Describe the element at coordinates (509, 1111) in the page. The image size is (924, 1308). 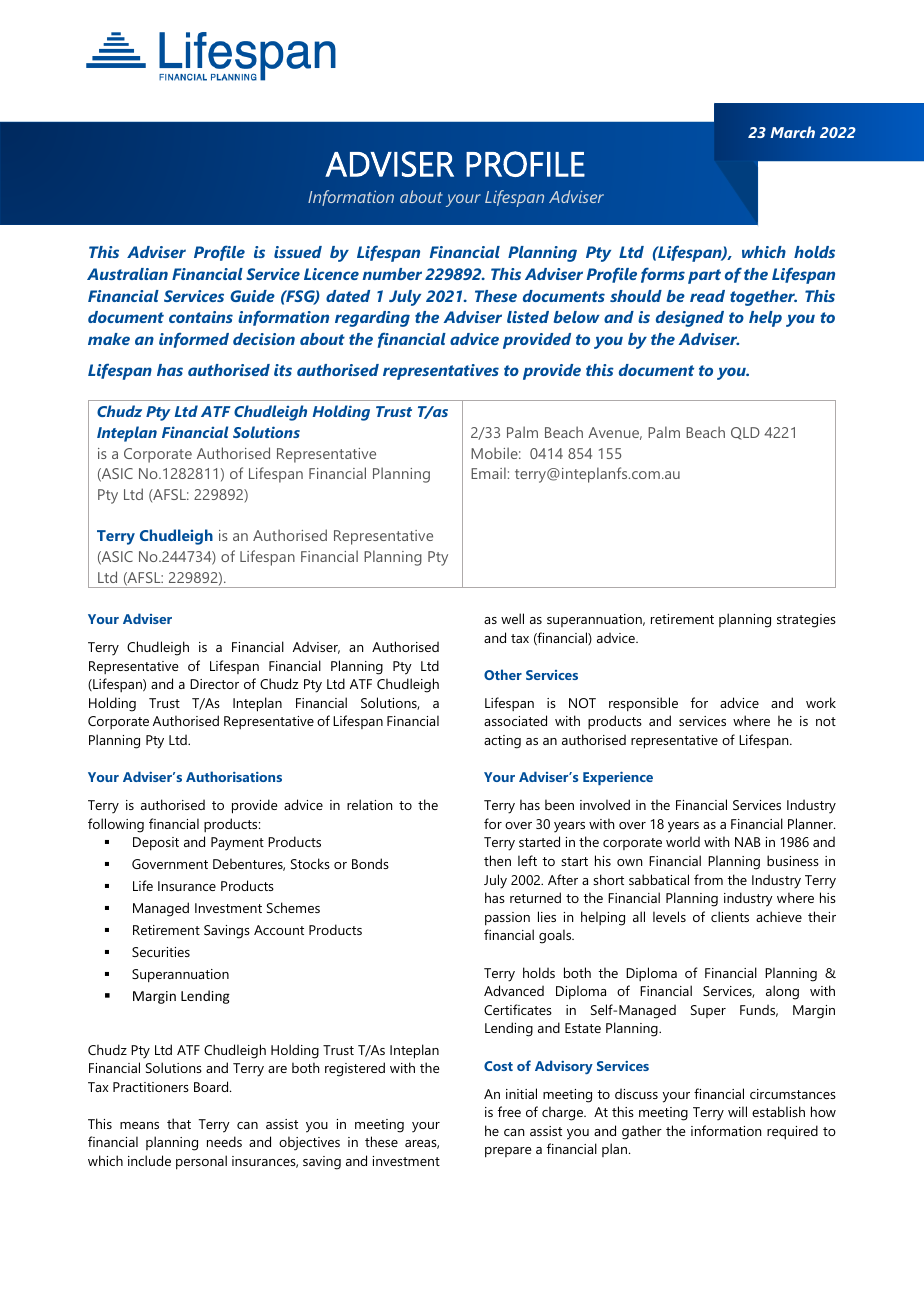
I see `free` at that location.
